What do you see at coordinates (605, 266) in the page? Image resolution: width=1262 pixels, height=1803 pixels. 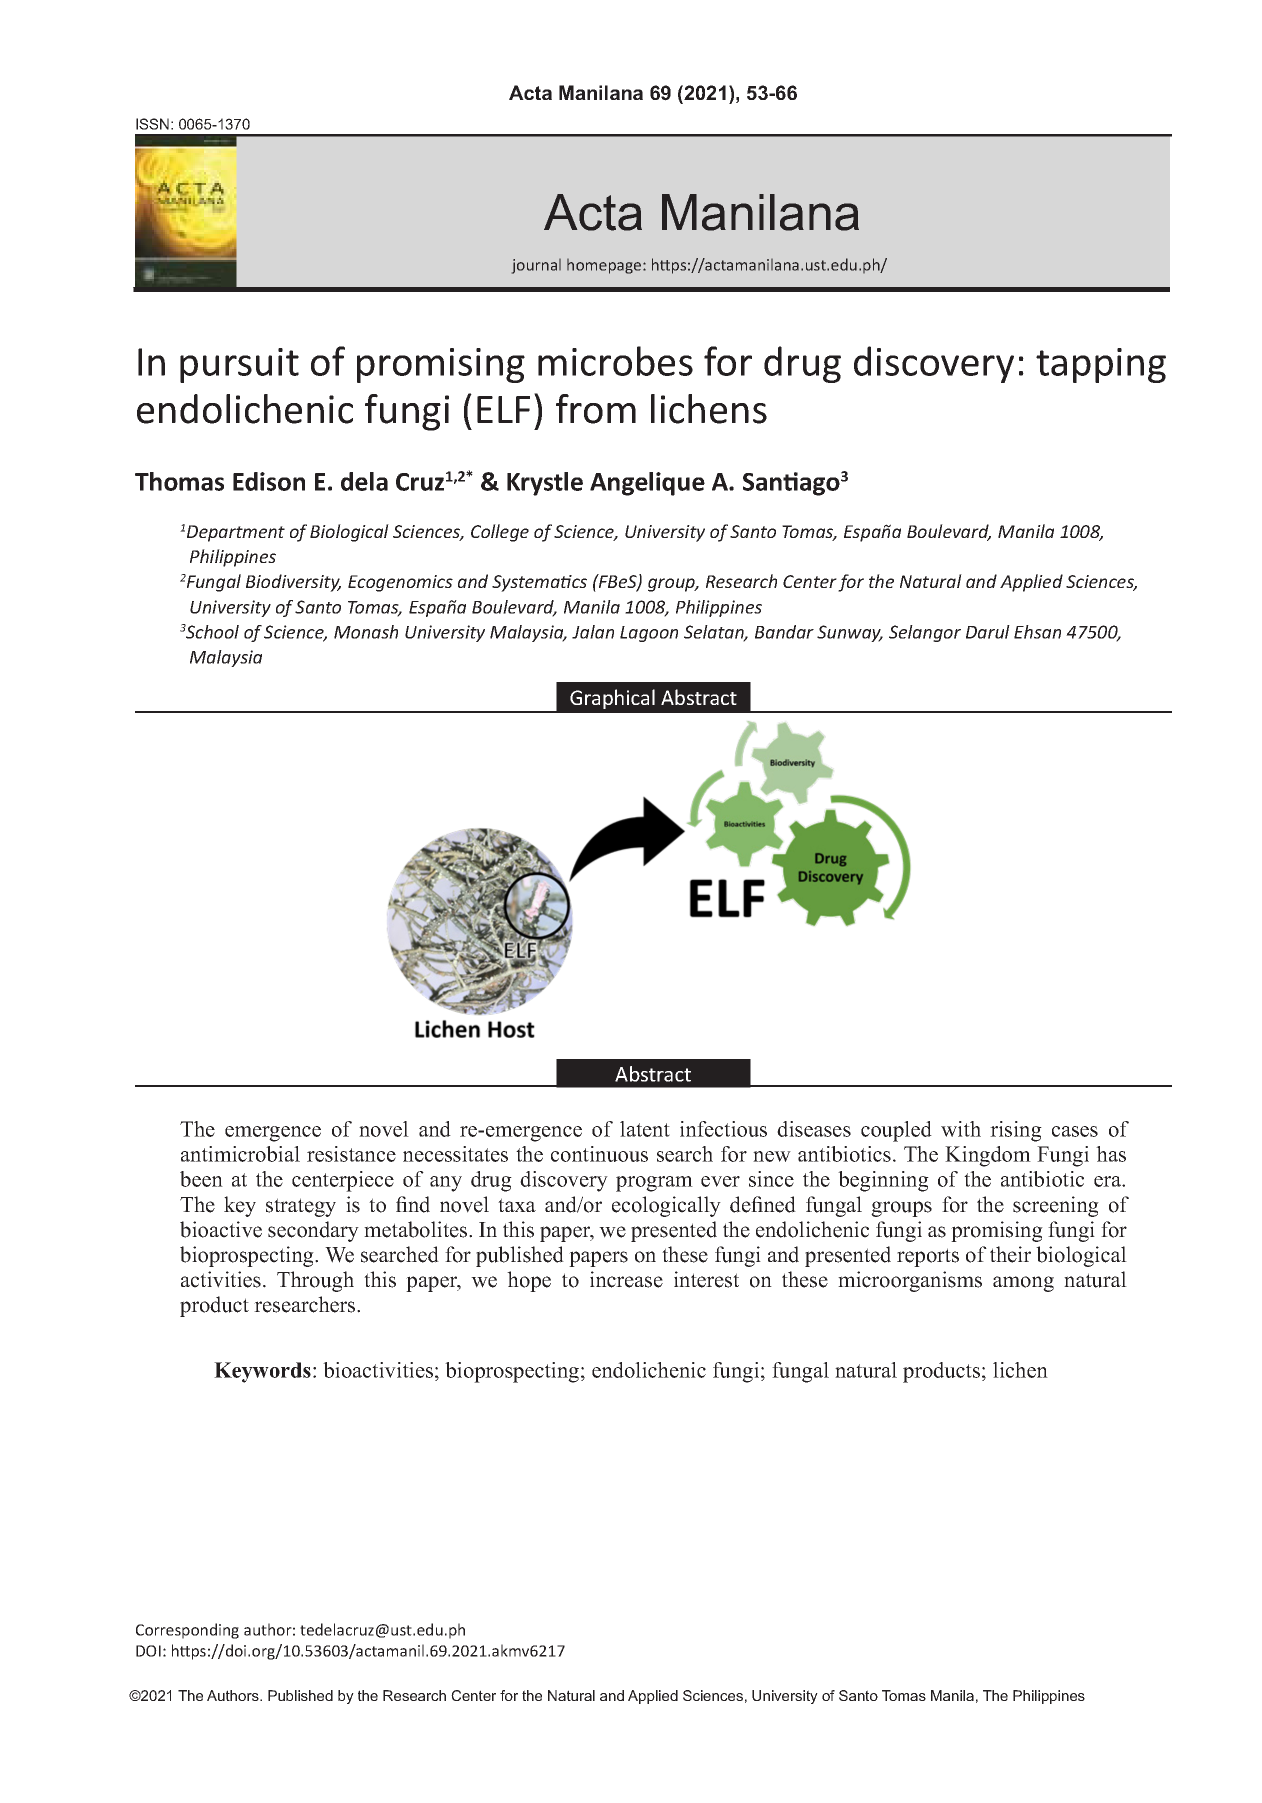 I see `homepage` at bounding box center [605, 266].
